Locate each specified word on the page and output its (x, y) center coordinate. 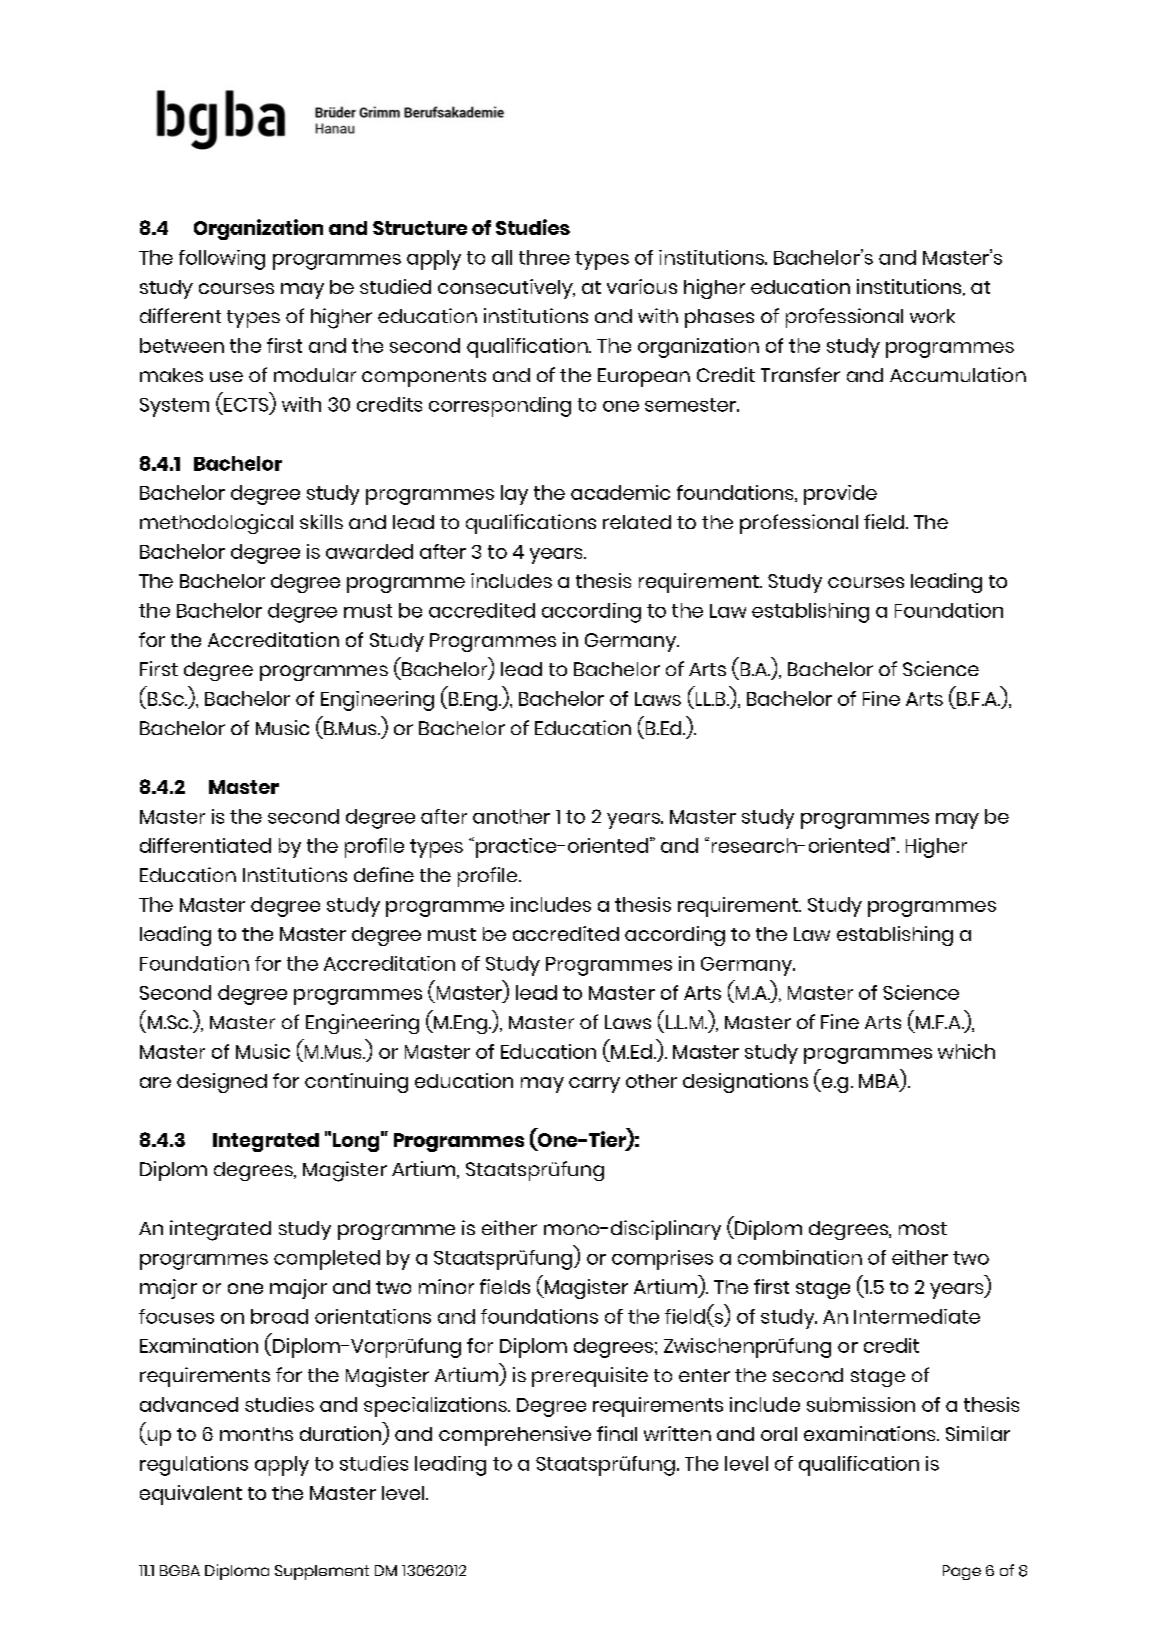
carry (594, 1085)
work (932, 316)
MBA (880, 1082)
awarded (369, 551)
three (544, 257)
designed (222, 1083)
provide (840, 495)
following (222, 260)
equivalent (191, 1495)
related (637, 522)
